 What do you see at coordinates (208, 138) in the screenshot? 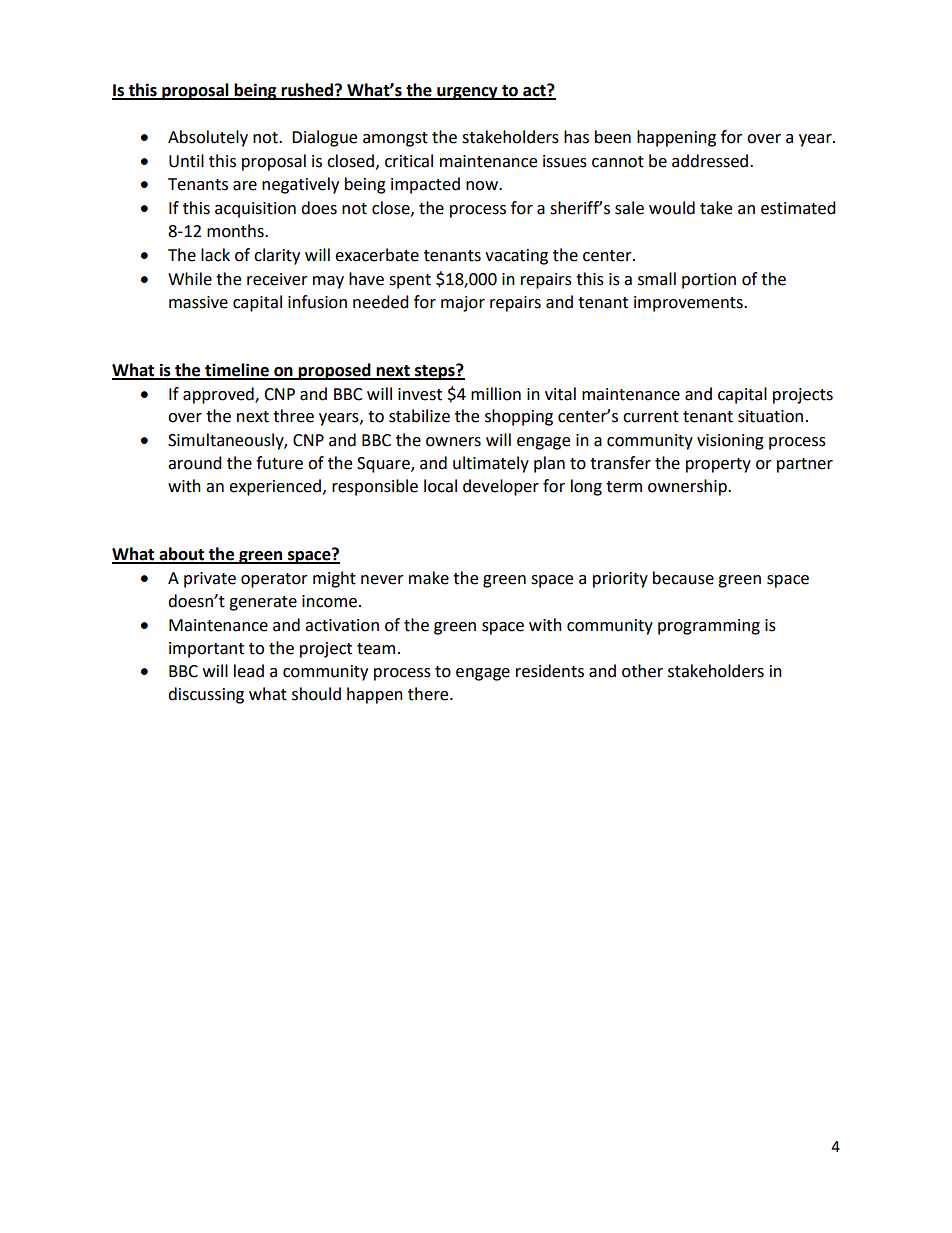
I see `Absolutely` at bounding box center [208, 138].
